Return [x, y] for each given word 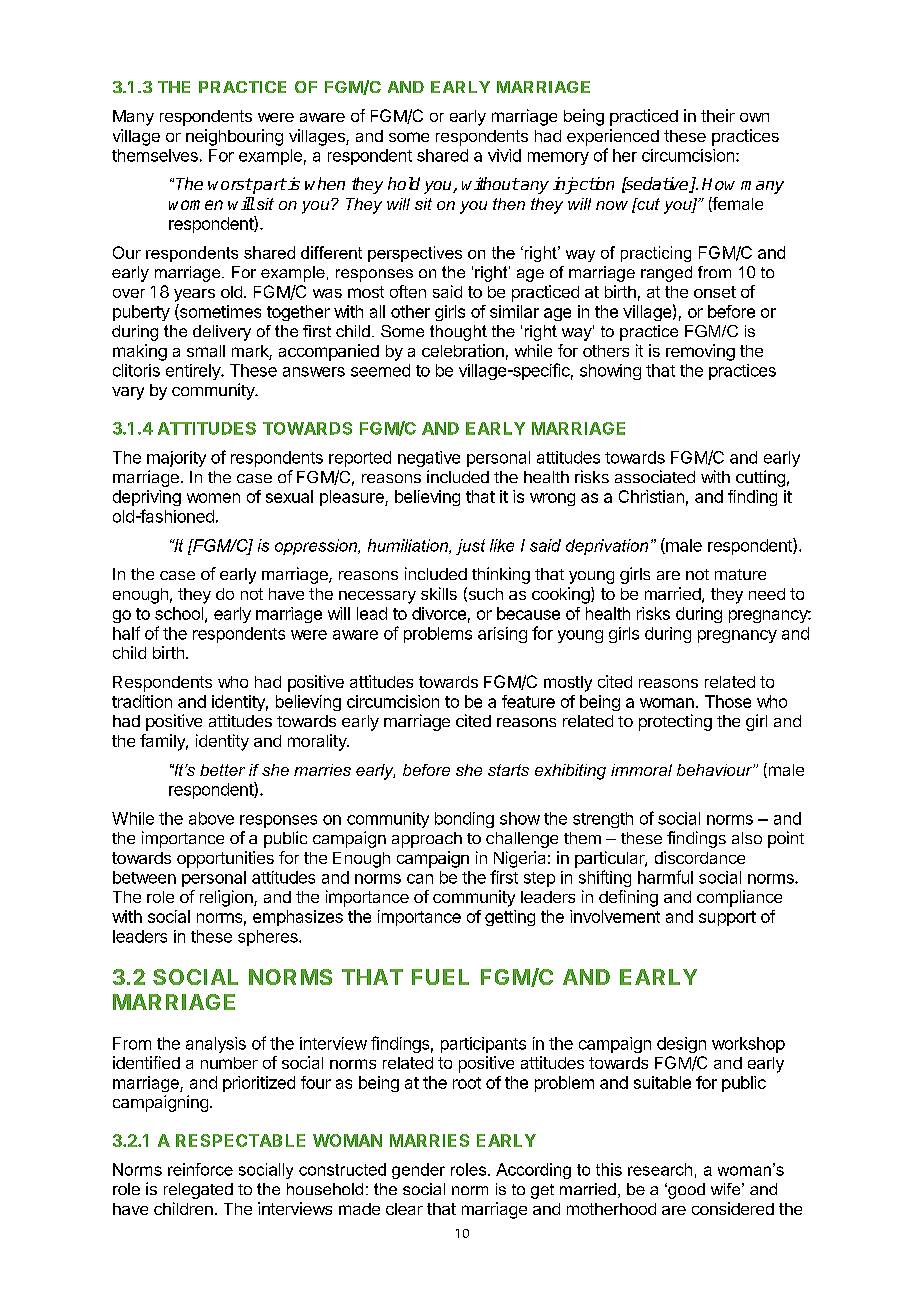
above [211, 818]
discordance [700, 857]
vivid [504, 155]
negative [429, 459]
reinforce [200, 1169]
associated [655, 476]
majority [176, 459]
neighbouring [234, 137]
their [718, 115]
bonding [464, 820]
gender [418, 1171]
